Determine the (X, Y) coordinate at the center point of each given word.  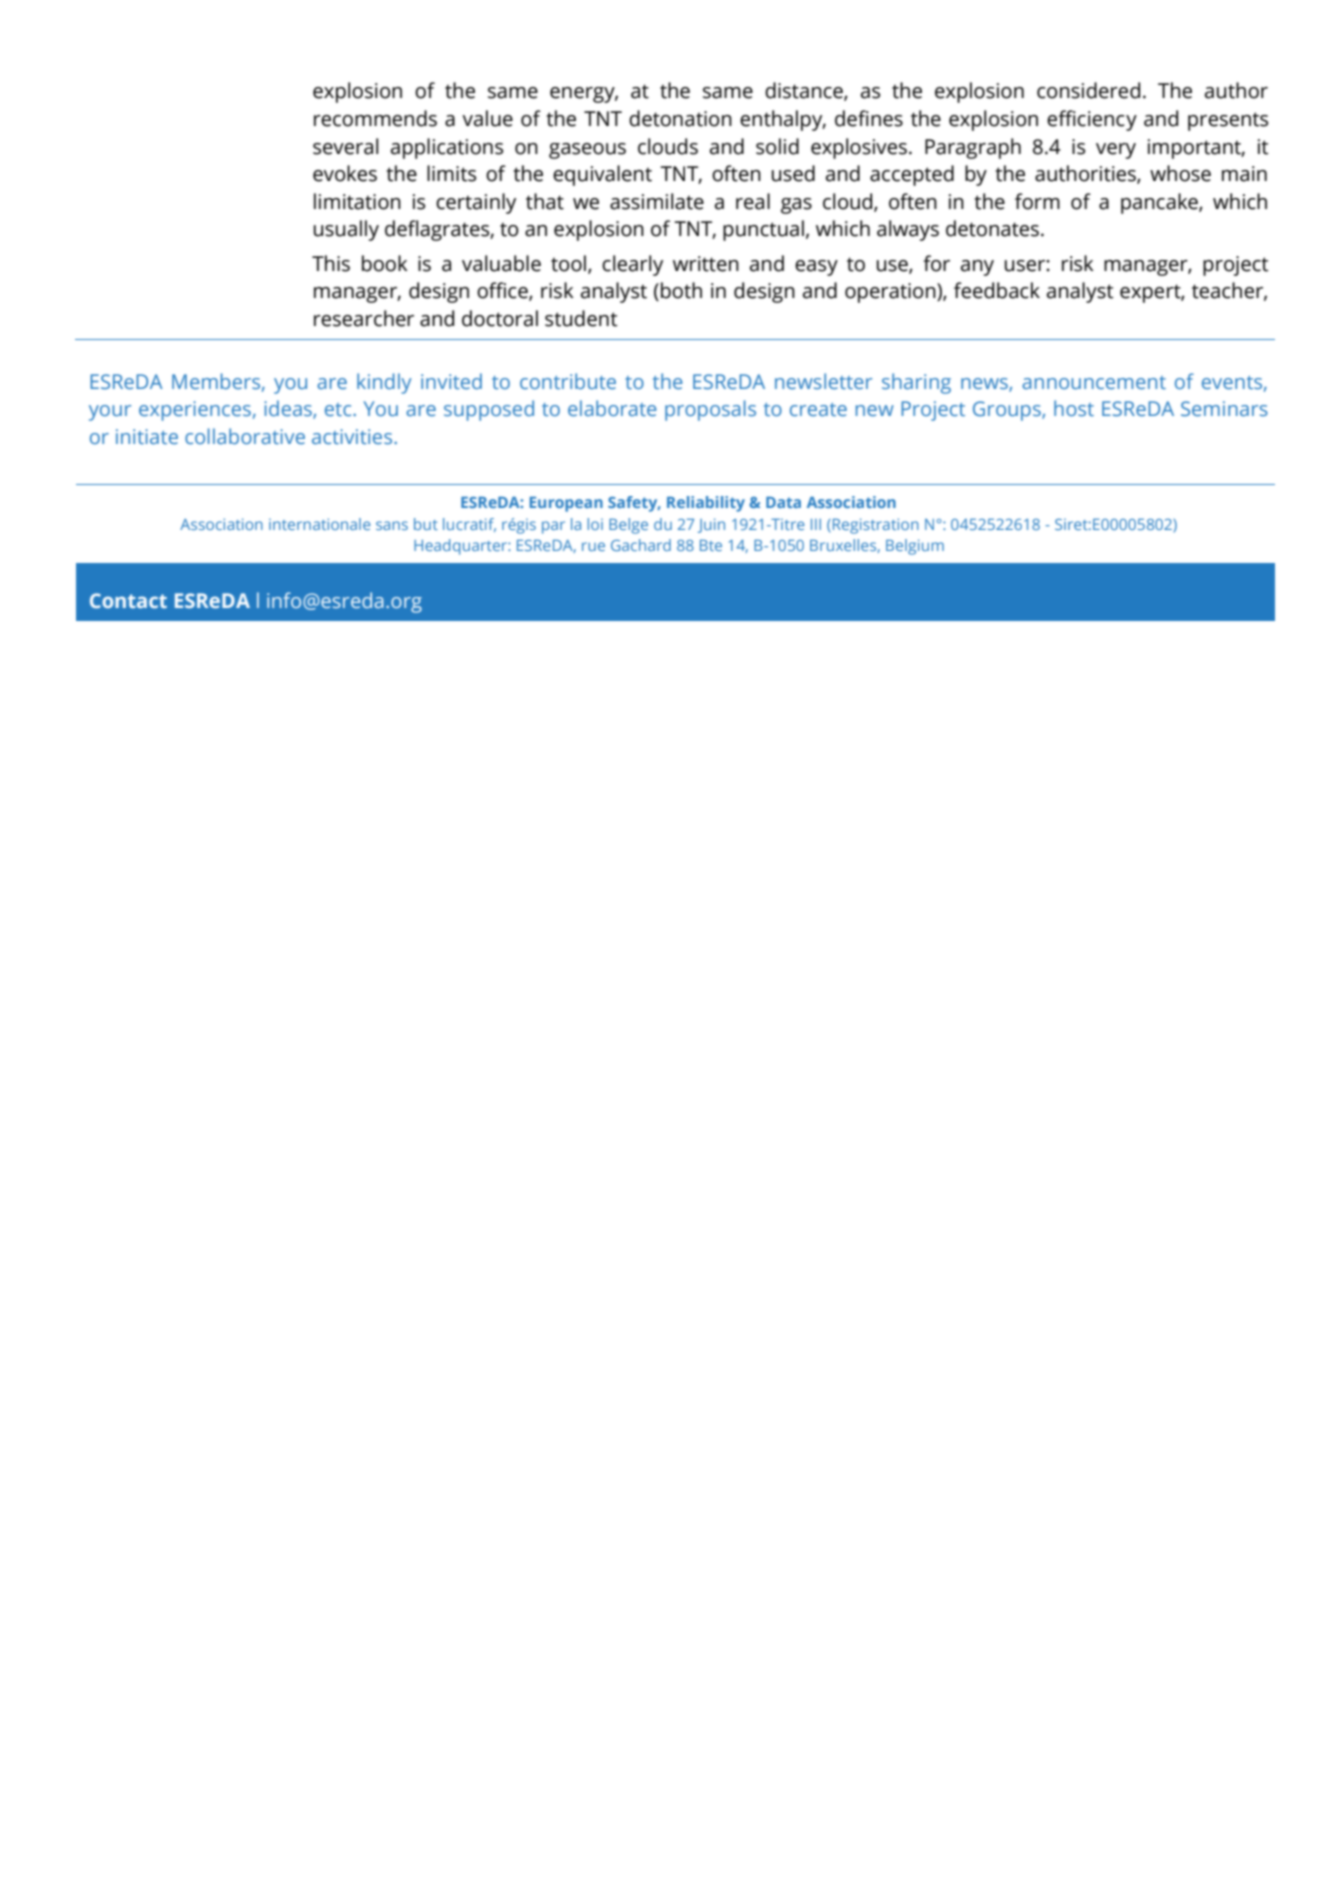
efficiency (1092, 120)
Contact (128, 600)
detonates (994, 228)
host (1074, 408)
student (581, 318)
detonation (680, 118)
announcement (1094, 382)
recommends (375, 118)
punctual (763, 230)
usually (346, 230)
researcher (364, 318)
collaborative (245, 436)
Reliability (706, 504)
